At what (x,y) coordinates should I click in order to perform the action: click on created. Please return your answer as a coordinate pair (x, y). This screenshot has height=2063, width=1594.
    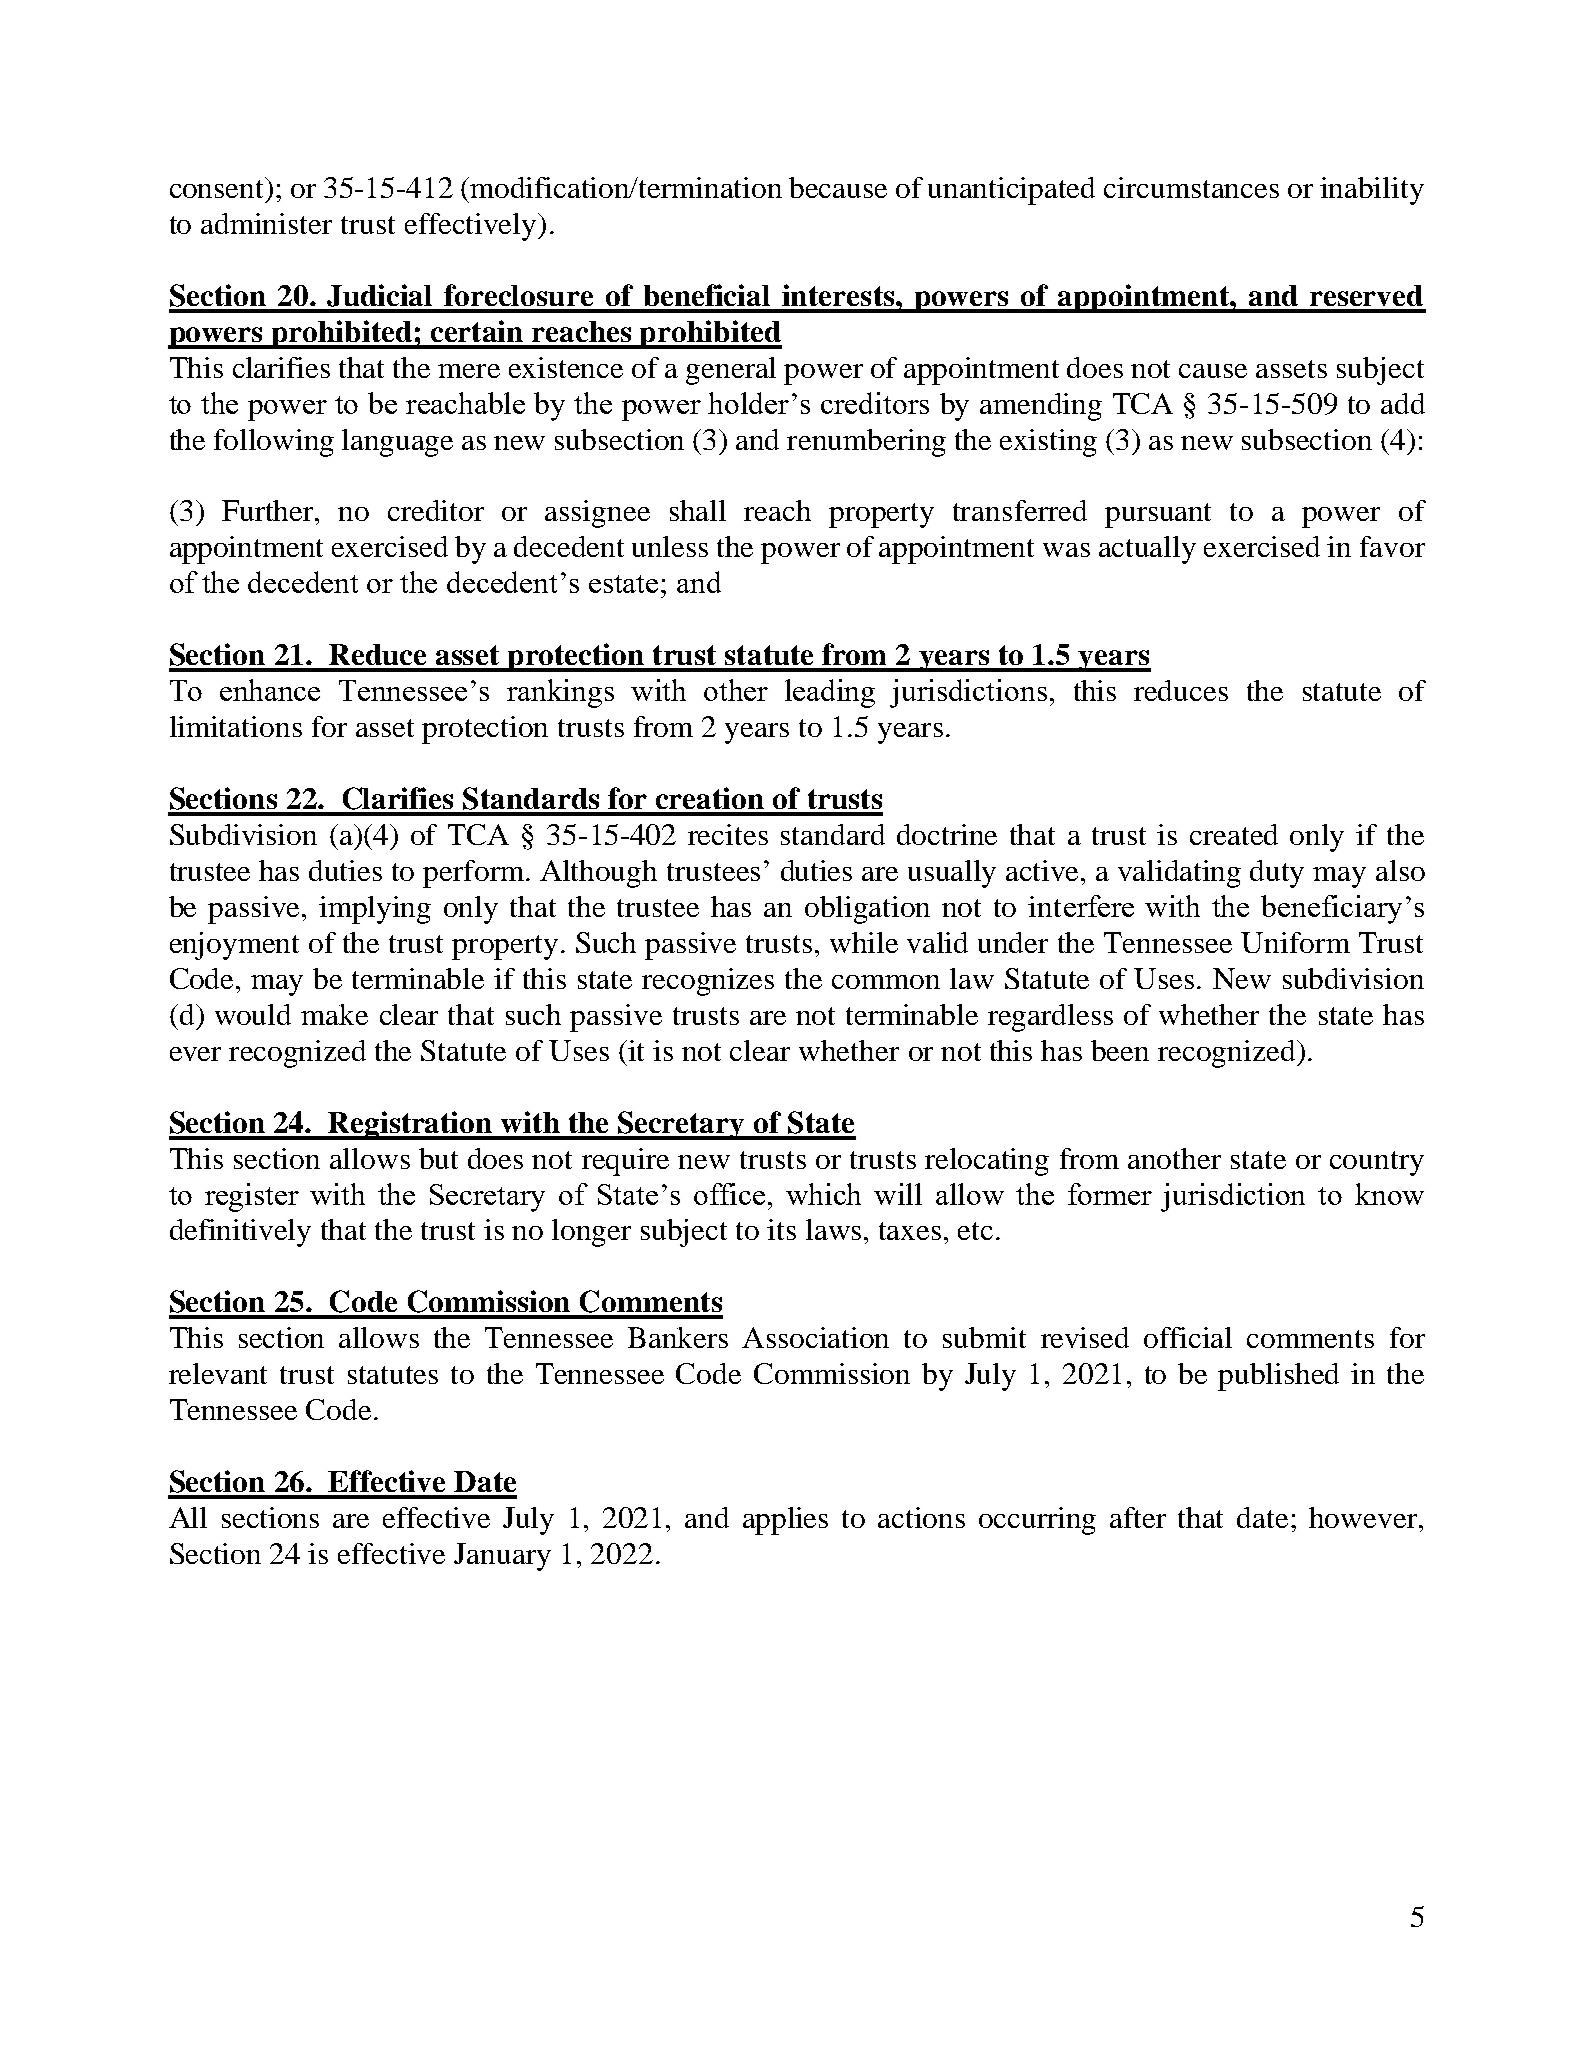
    Looking at the image, I should click on (1234, 834).
